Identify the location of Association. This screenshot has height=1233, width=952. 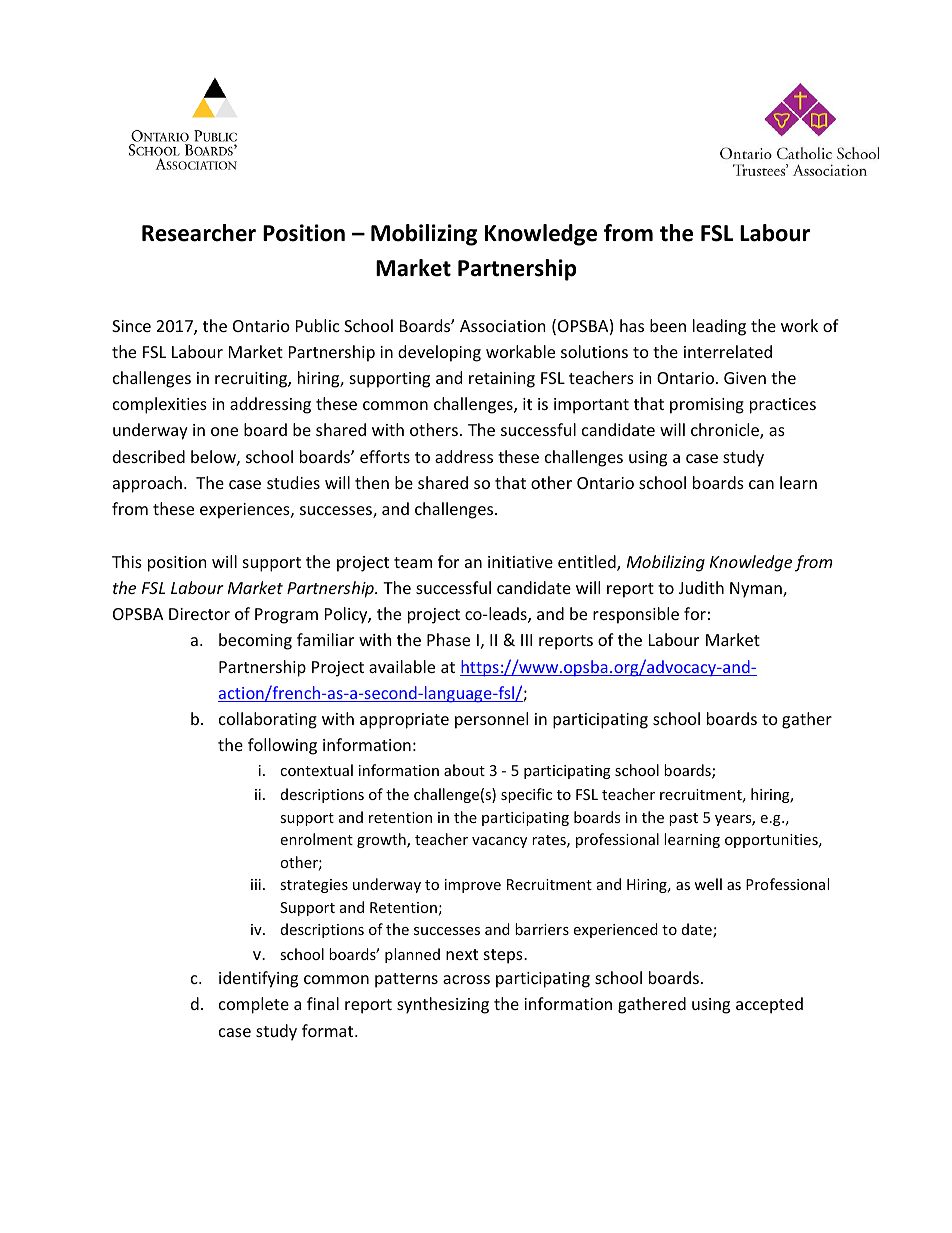
(503, 326).
